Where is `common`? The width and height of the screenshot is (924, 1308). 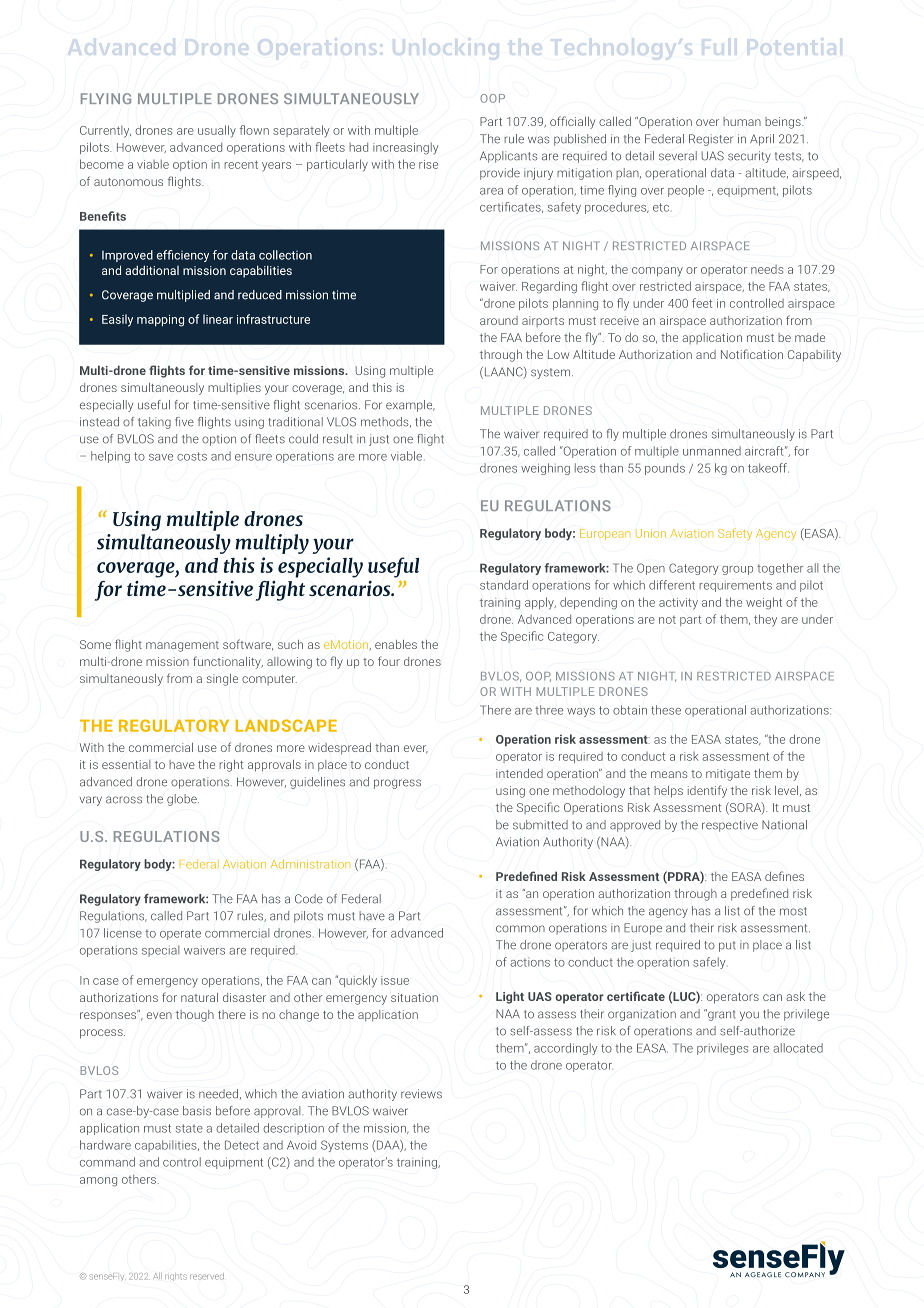
common is located at coordinates (520, 929).
